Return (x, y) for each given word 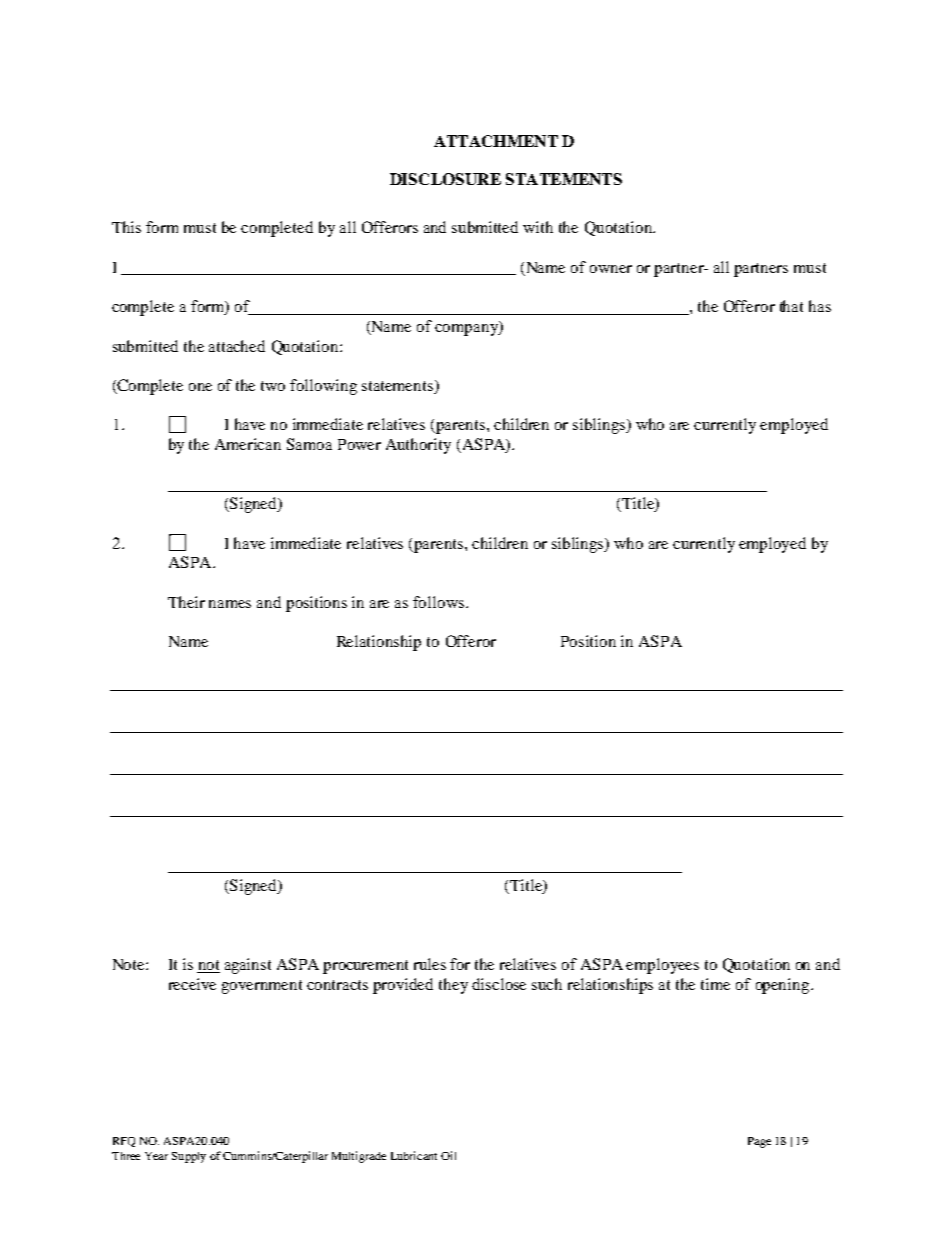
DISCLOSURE (445, 179)
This (126, 227)
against (248, 966)
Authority (418, 446)
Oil (448, 1155)
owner (611, 269)
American (248, 444)
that (791, 306)
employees (662, 966)
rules (430, 964)
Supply (189, 1157)
